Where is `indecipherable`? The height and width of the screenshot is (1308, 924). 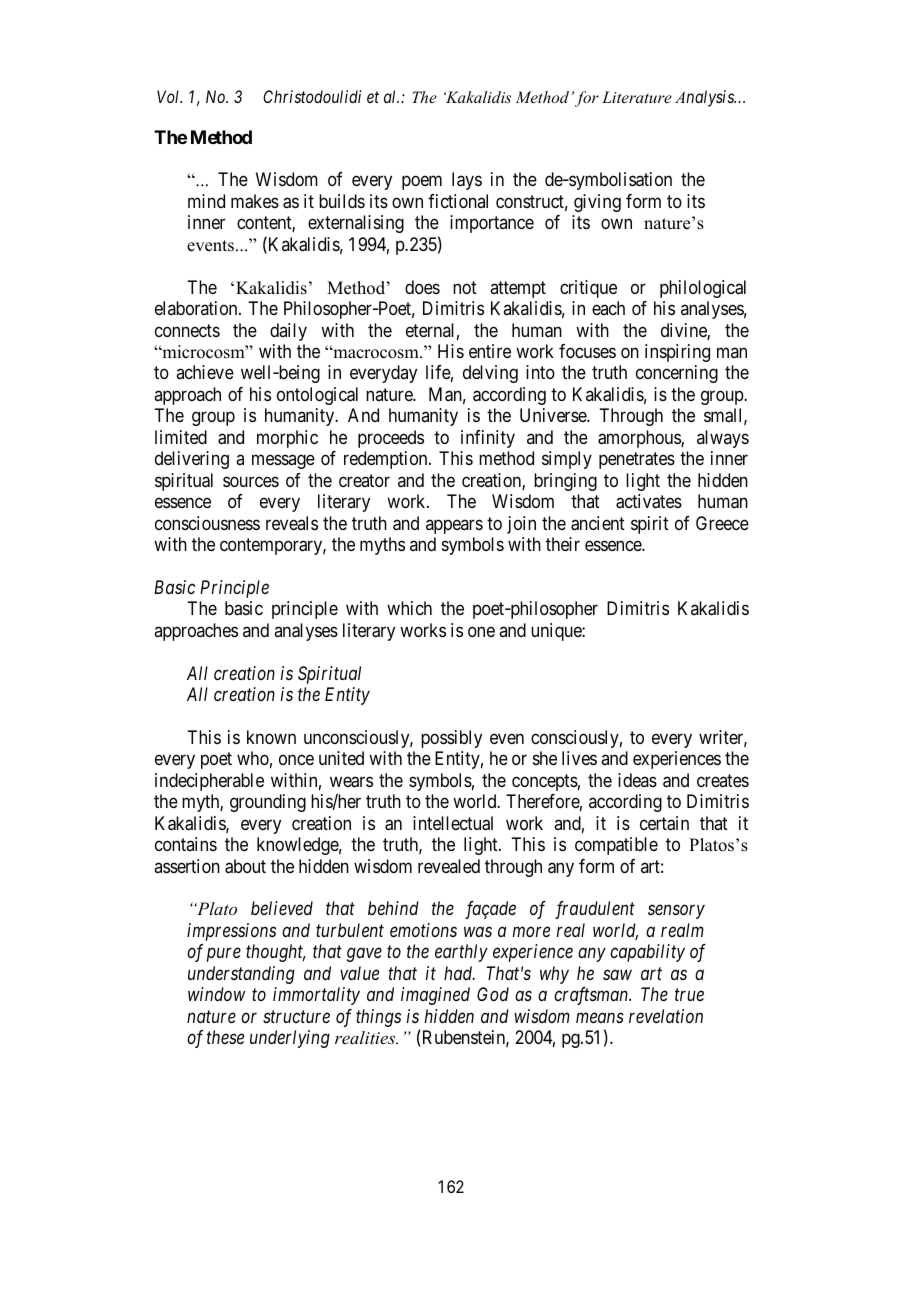
indecipherable is located at coordinates (209, 782).
